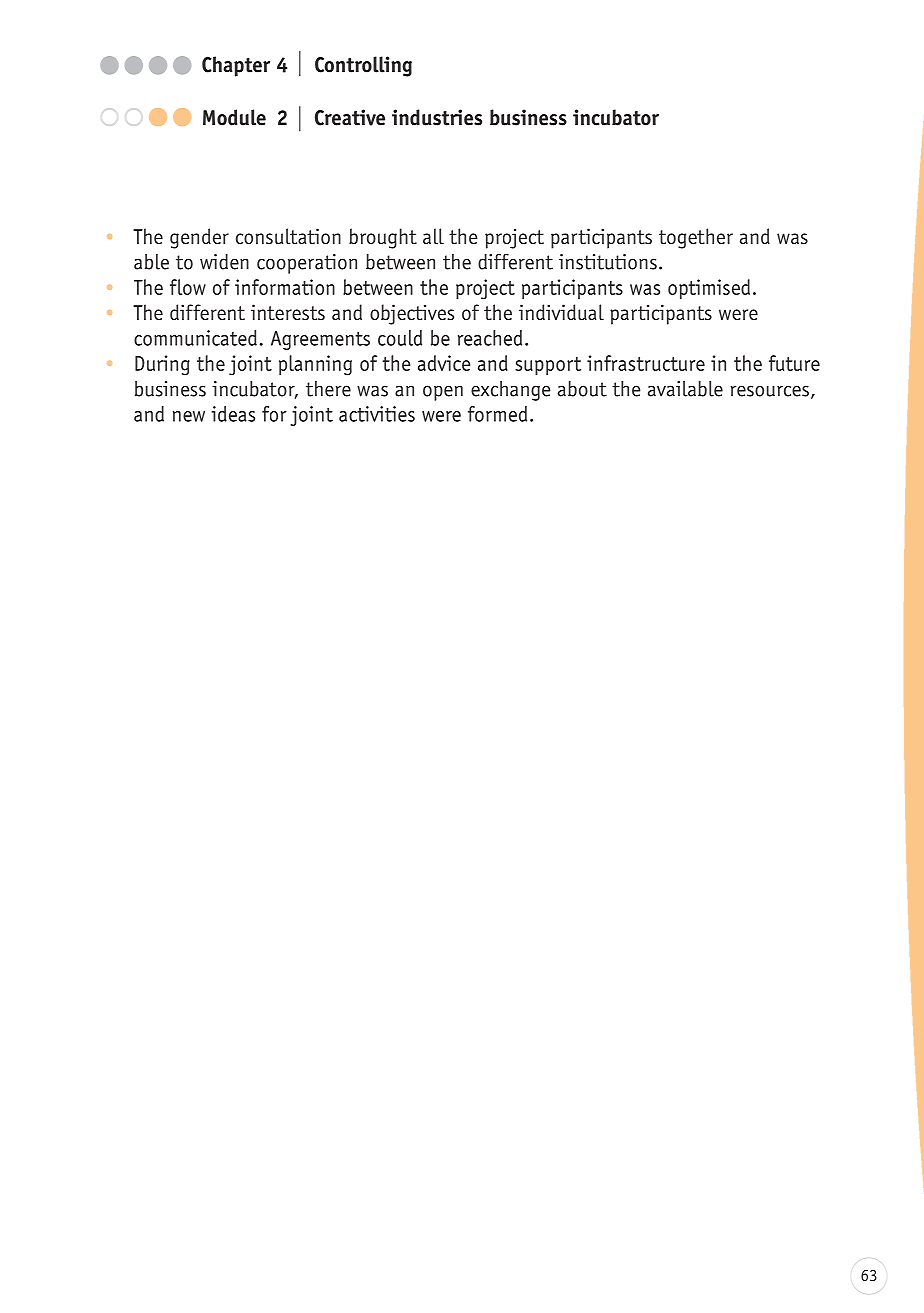 The image size is (924, 1313). What do you see at coordinates (363, 66) in the screenshot?
I see `Controlling` at bounding box center [363, 66].
